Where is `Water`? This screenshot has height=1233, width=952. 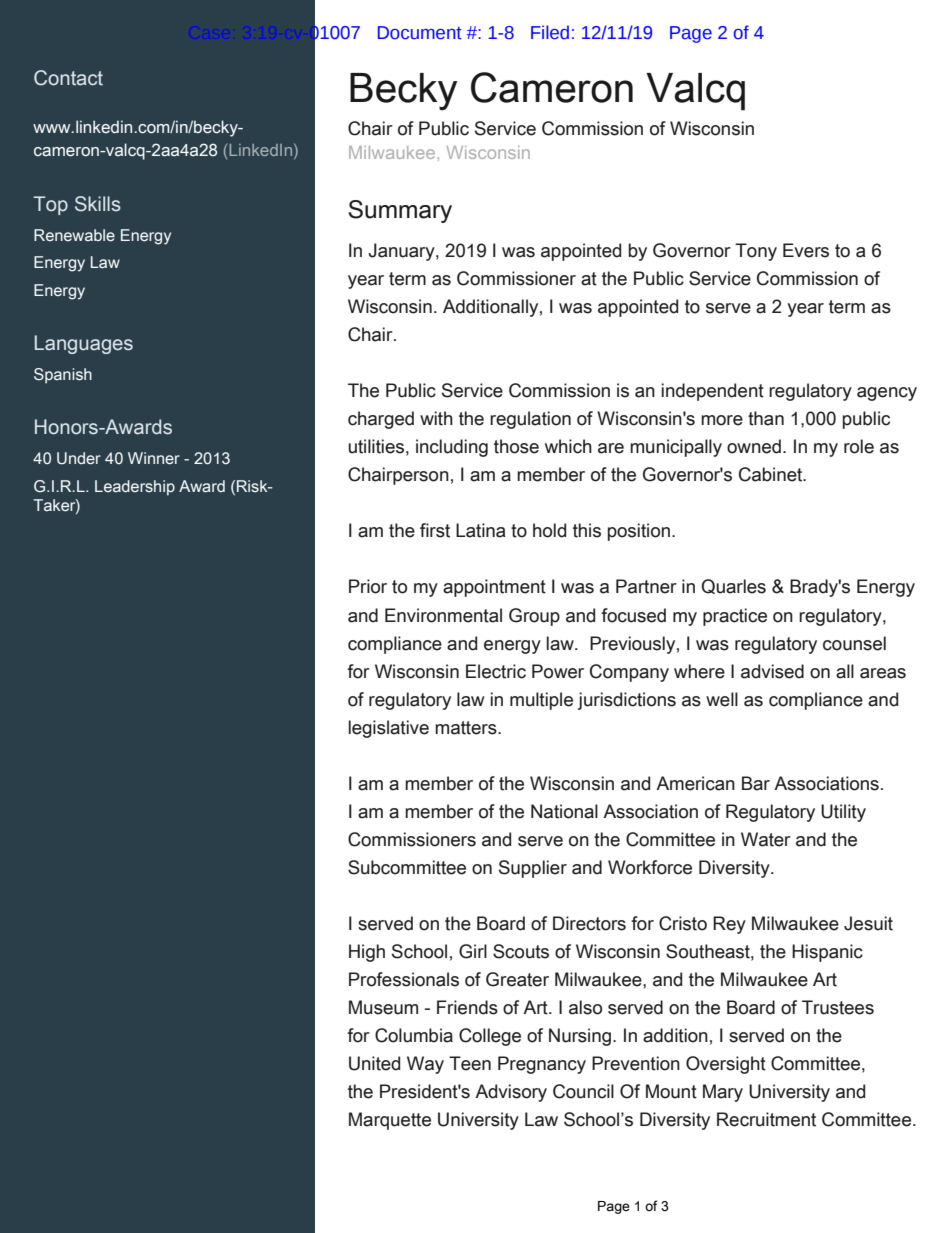
Water is located at coordinates (766, 839).
